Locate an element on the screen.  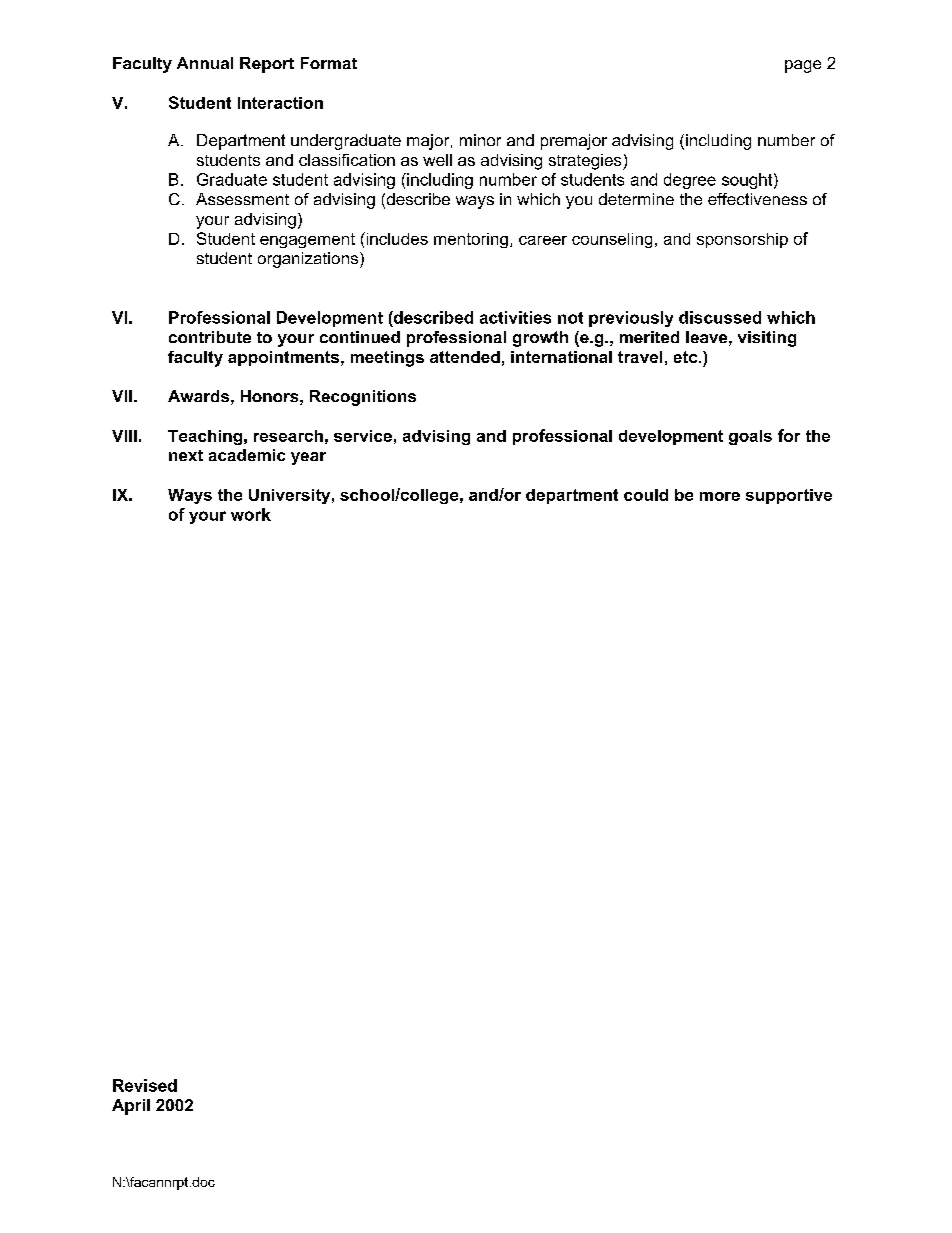
Annual is located at coordinates (205, 63).
